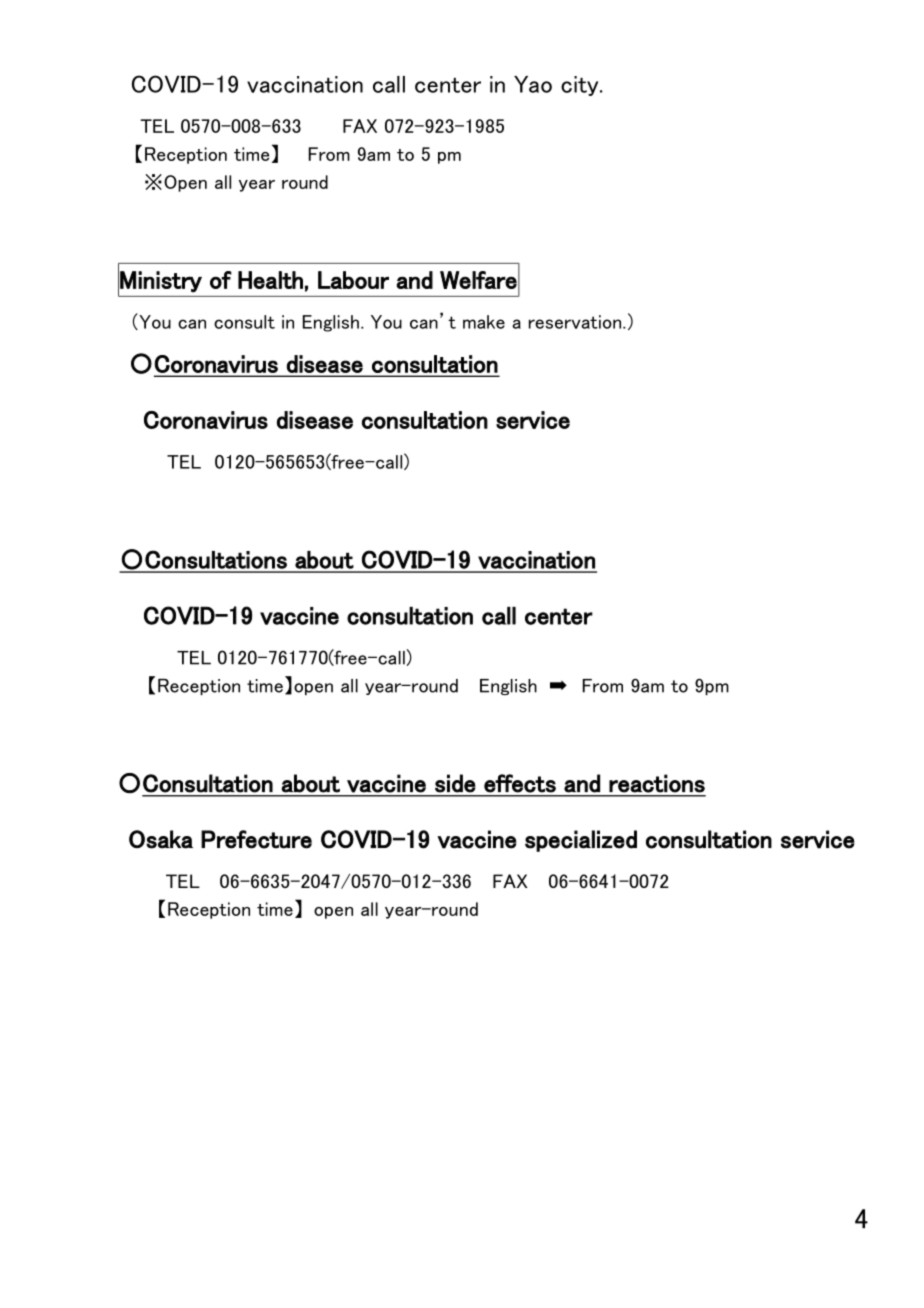 The width and height of the screenshot is (924, 1308). Describe the element at coordinates (581, 86) in the screenshot. I see `city` at that location.
